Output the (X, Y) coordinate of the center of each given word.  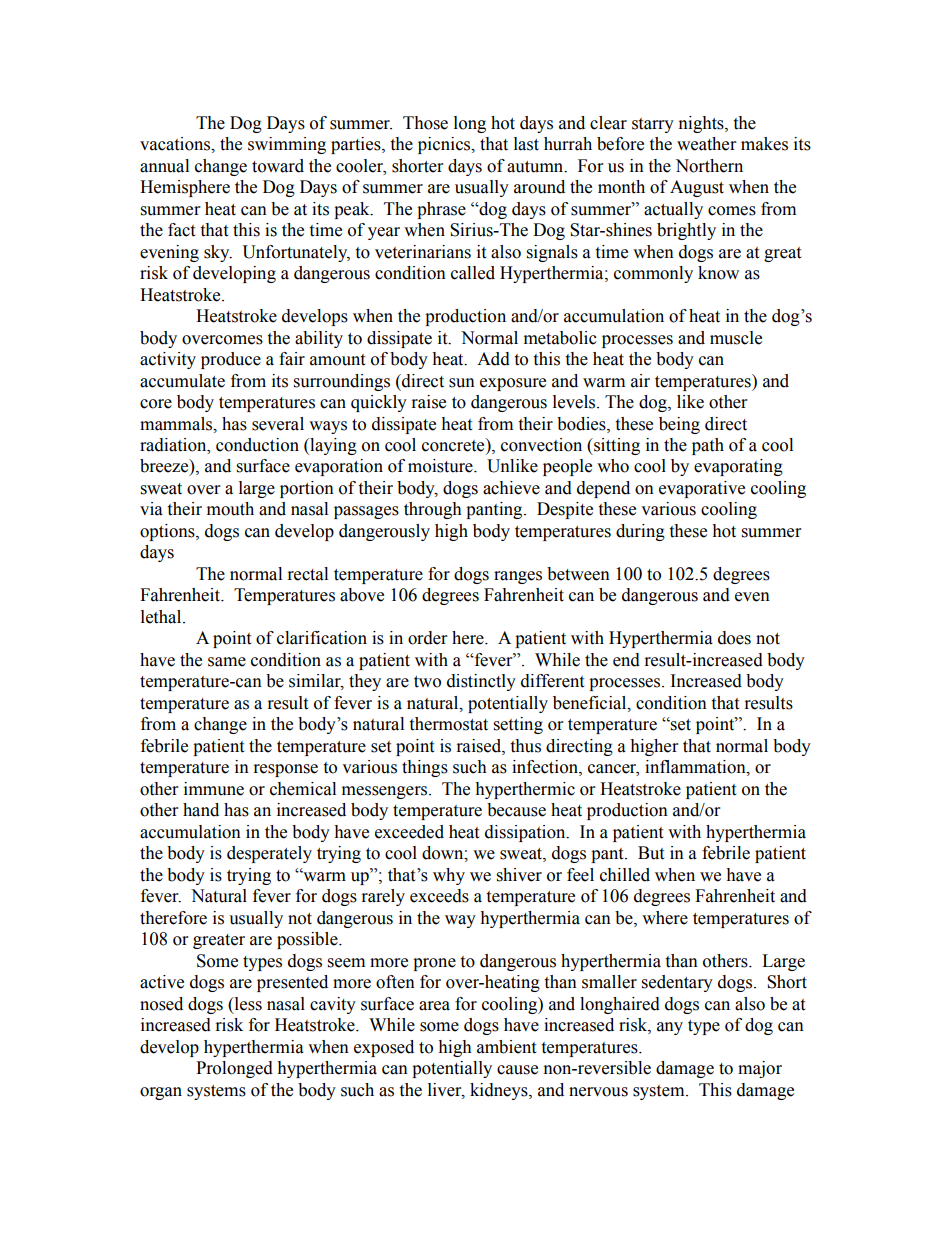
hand (201, 810)
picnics (445, 145)
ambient (506, 1047)
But (651, 853)
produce (231, 360)
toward (278, 166)
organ (161, 1093)
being (679, 425)
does (734, 638)
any (670, 1028)
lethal (162, 617)
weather (706, 144)
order (427, 638)
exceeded (409, 832)
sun (462, 383)
